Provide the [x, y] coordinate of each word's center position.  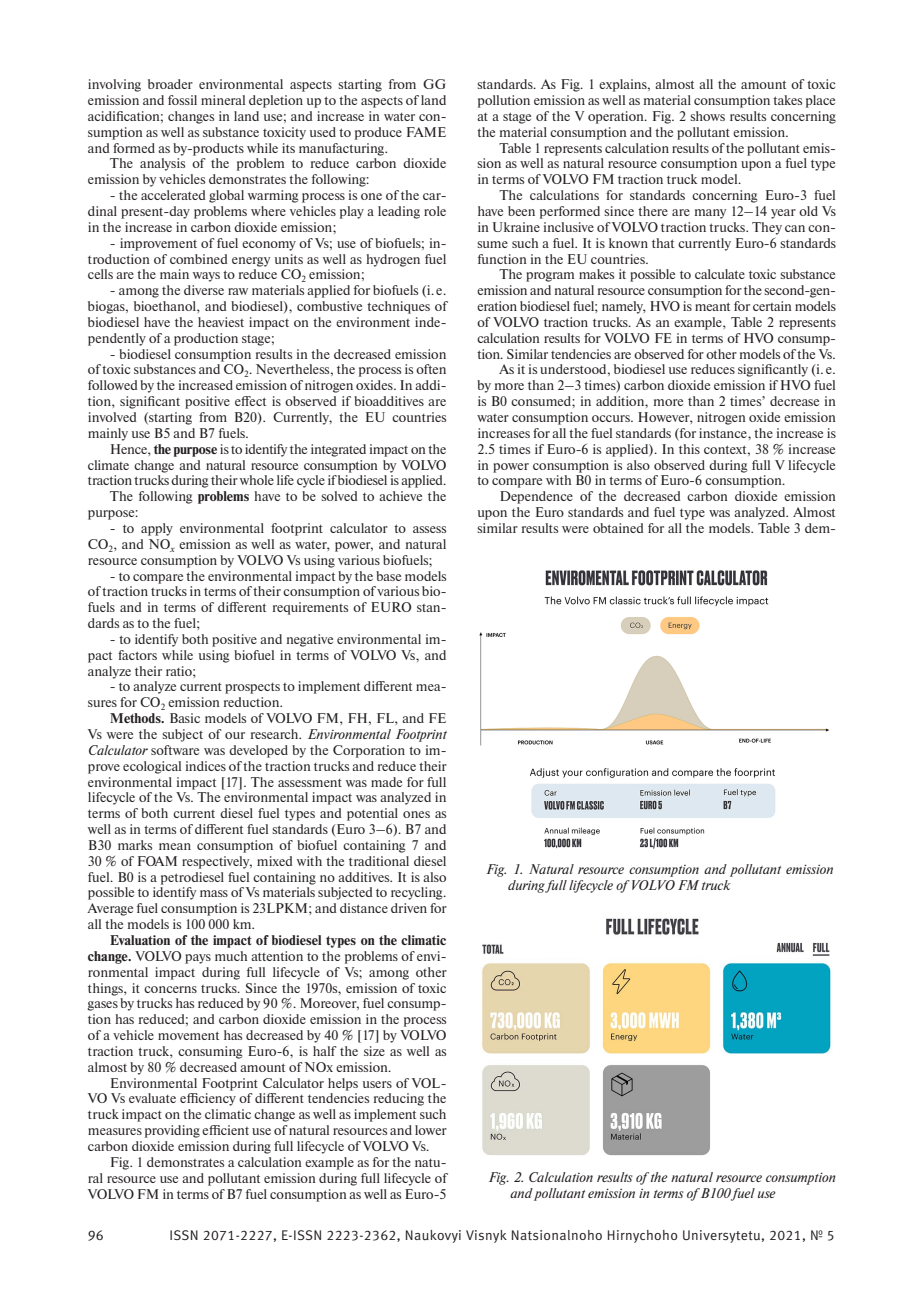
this [689, 449]
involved [112, 417]
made [386, 782]
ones [416, 814]
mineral [223, 100]
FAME [426, 132]
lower [431, 1130]
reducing [399, 1099]
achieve [400, 496]
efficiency [208, 1099]
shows [707, 116]
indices [206, 766]
